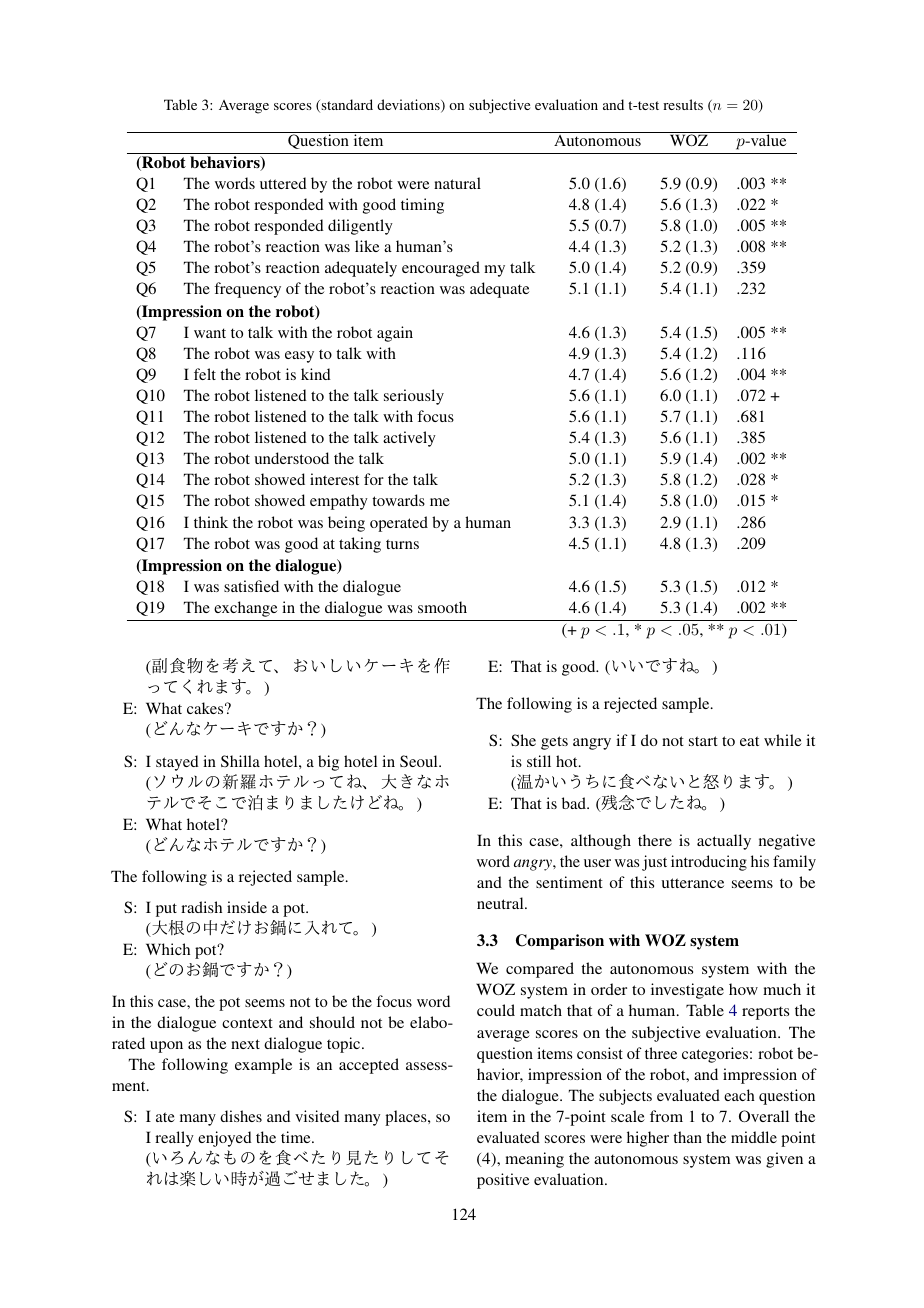  Describe the element at coordinates (683, 104) in the image. I see `results` at that location.
